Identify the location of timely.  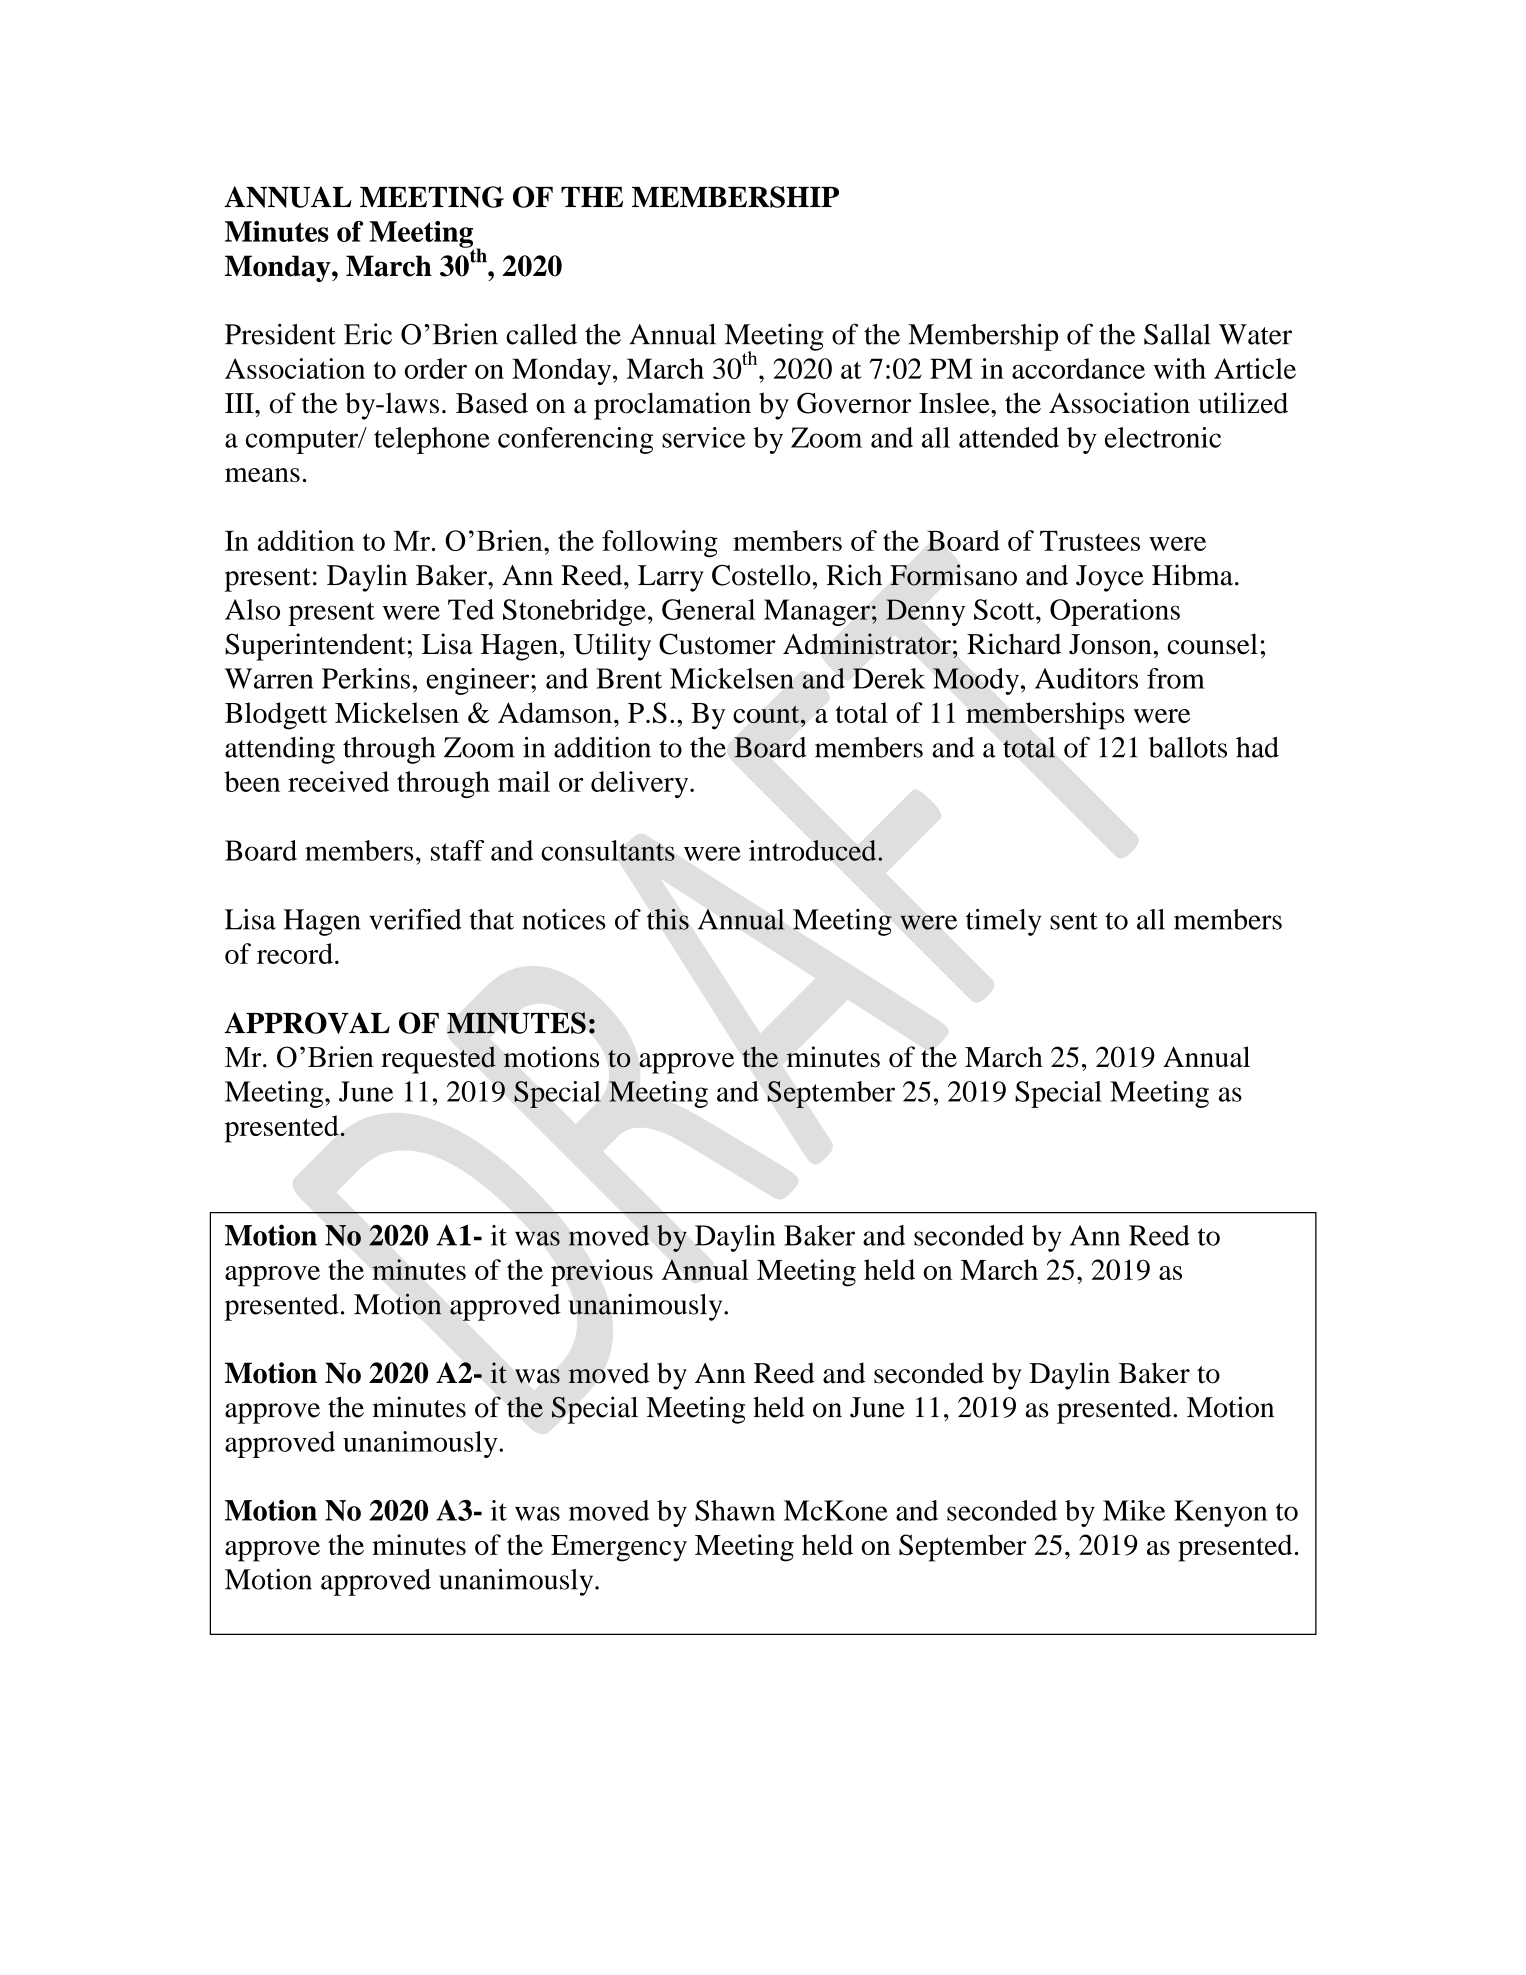
(1003, 922).
